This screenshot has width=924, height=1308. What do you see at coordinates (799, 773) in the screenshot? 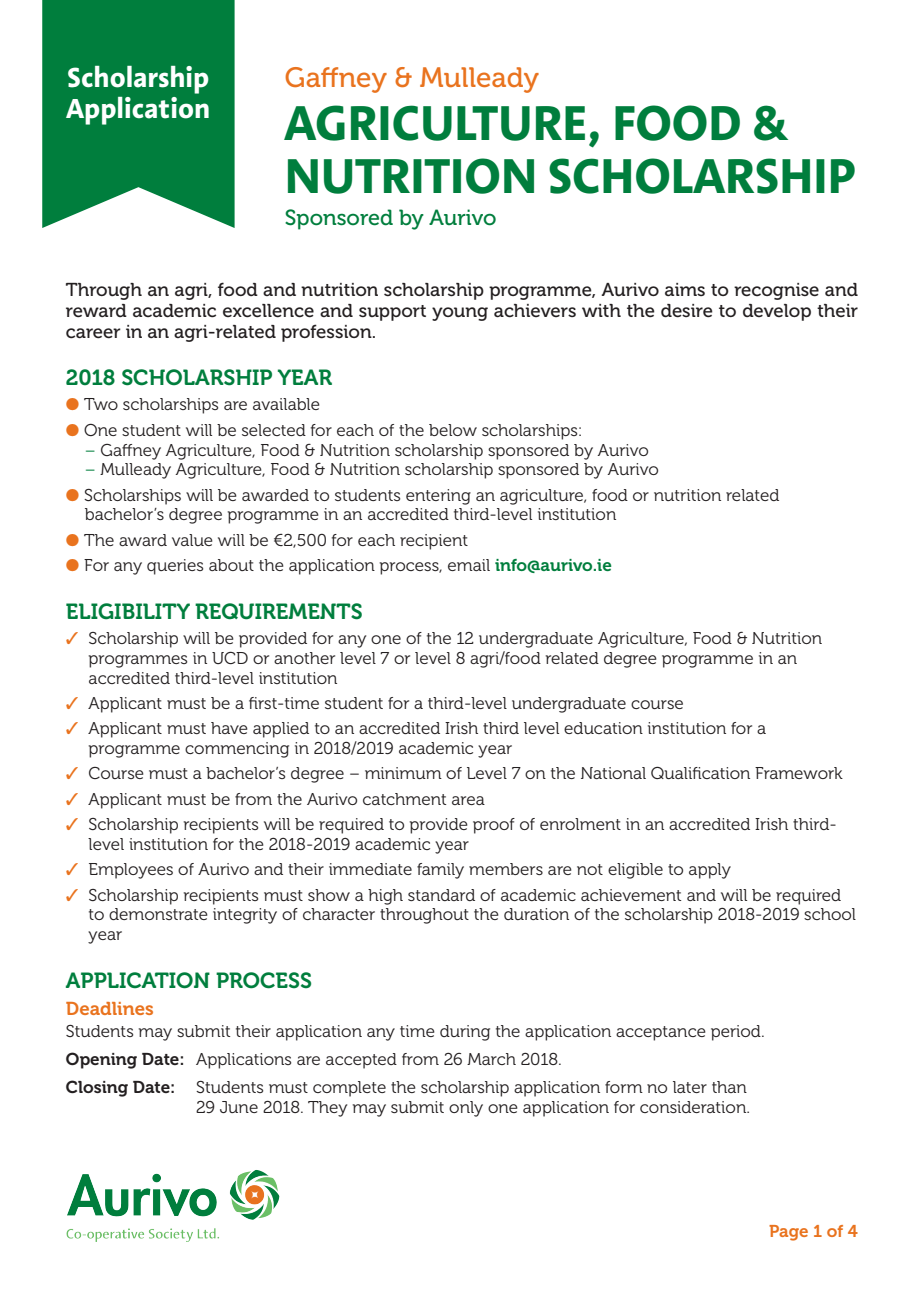
I see `Framework` at bounding box center [799, 773].
